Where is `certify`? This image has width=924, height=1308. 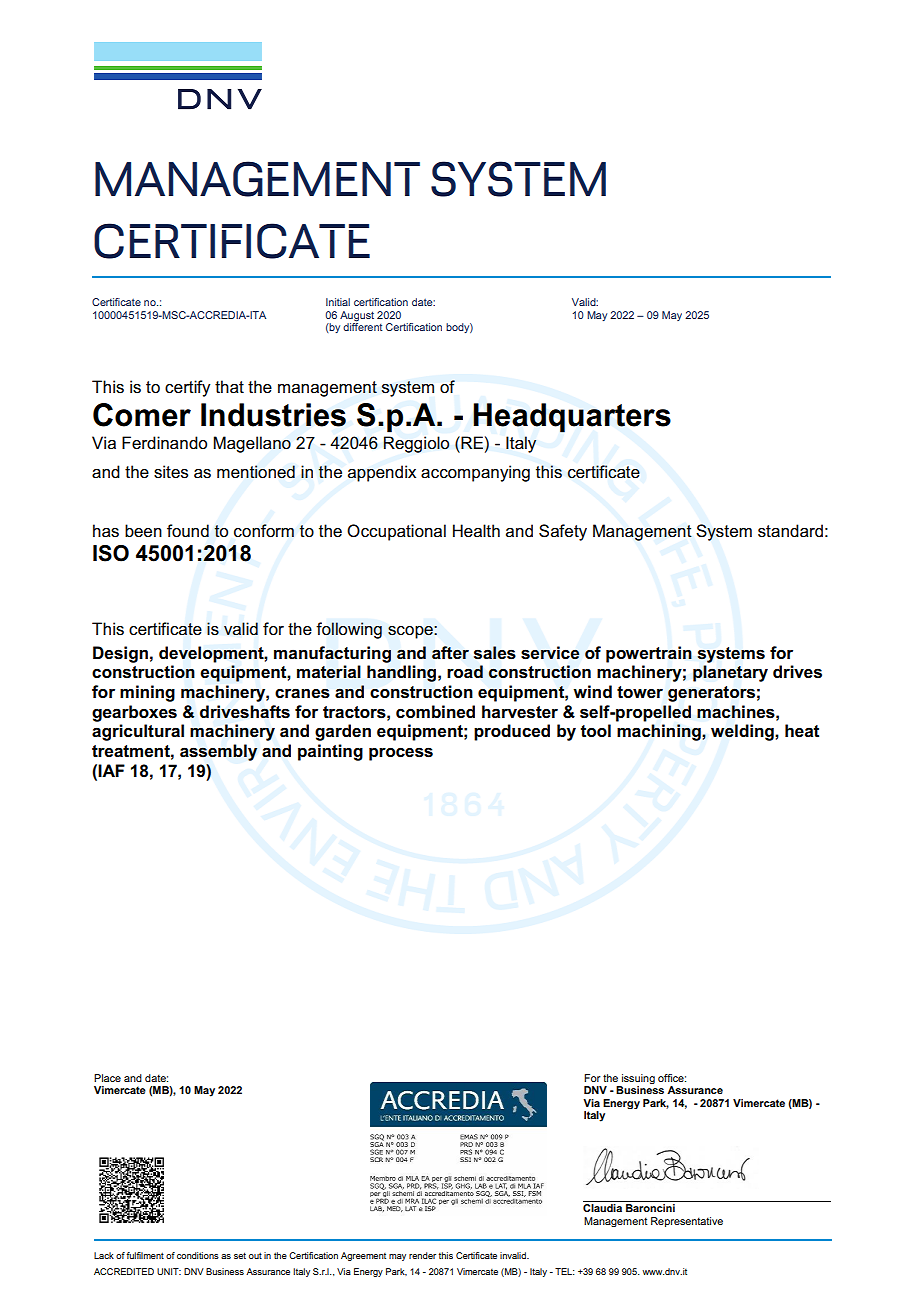 certify is located at coordinates (187, 388).
